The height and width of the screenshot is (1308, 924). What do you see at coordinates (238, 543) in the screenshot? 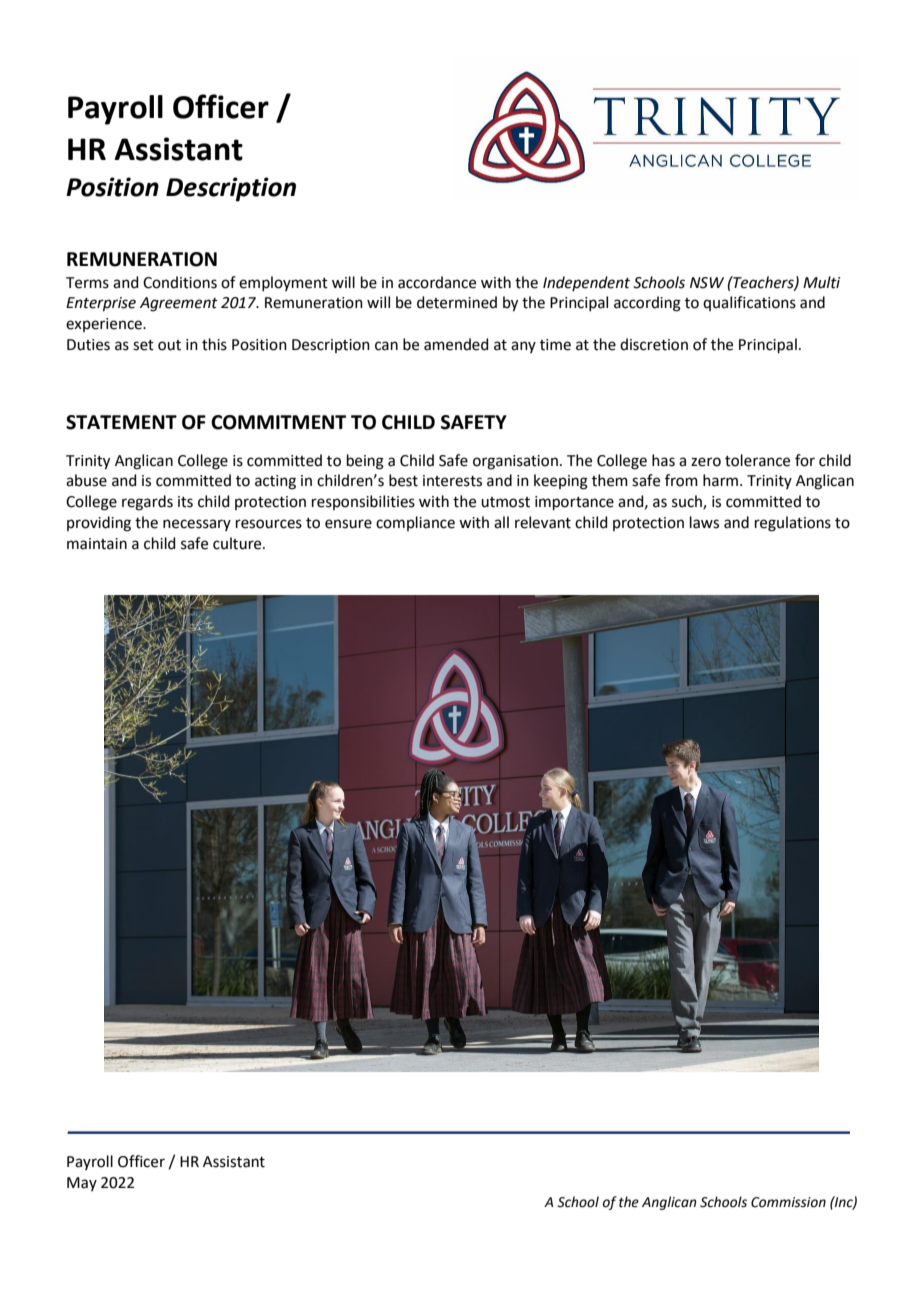
I see `culture` at bounding box center [238, 543].
